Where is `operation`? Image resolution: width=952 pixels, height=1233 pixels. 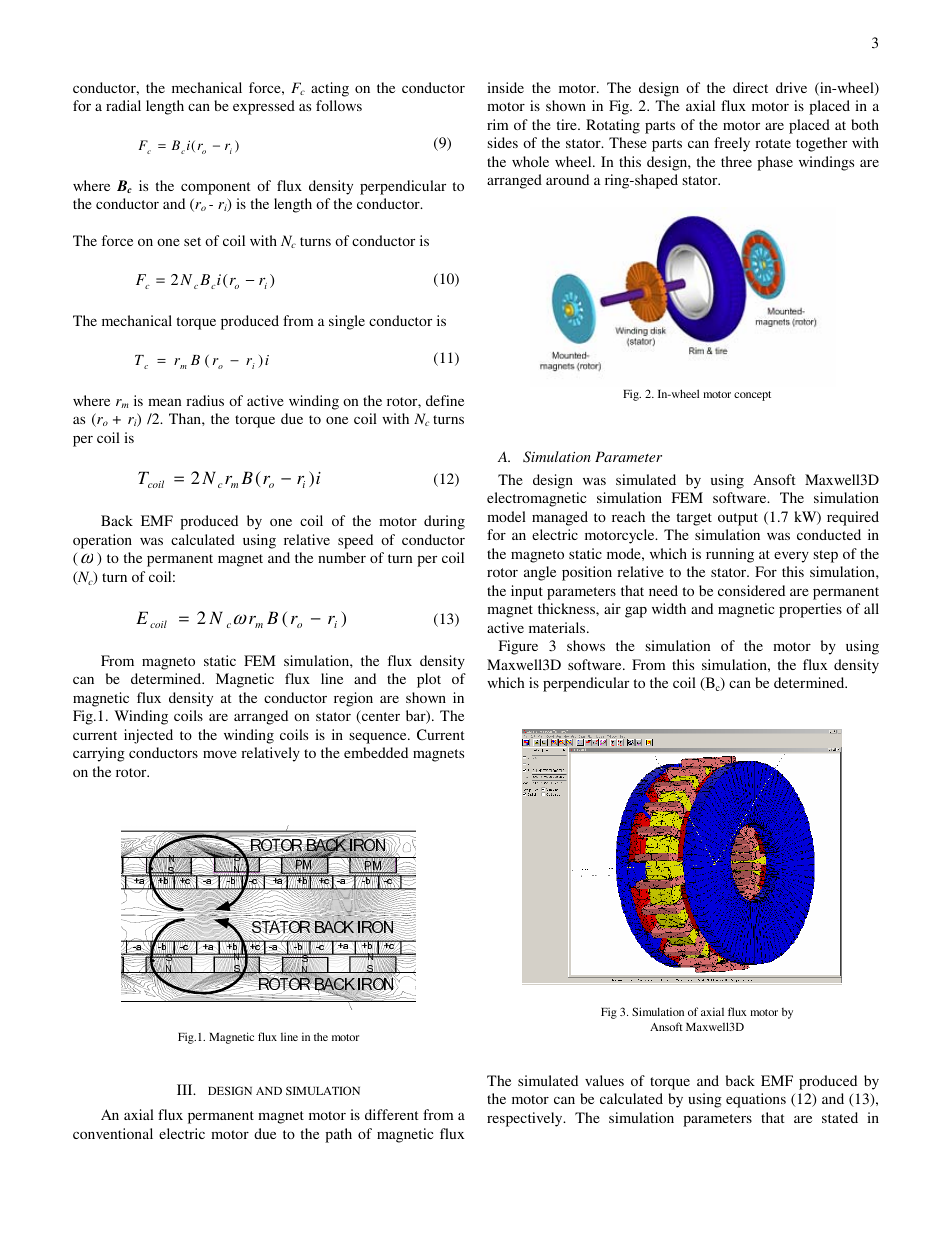
operation is located at coordinates (102, 541).
